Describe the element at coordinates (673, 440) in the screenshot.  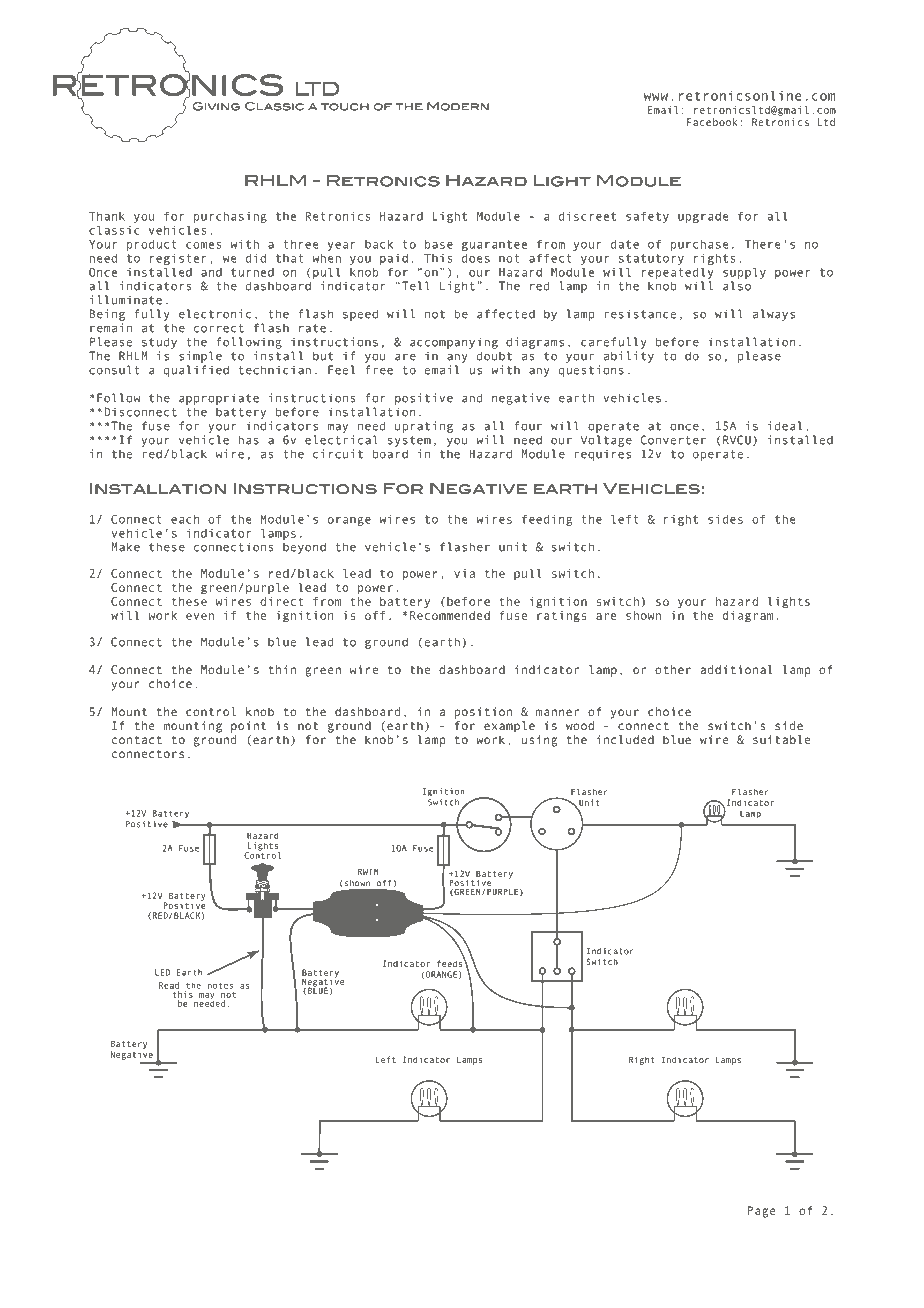
I see `Converter` at that location.
